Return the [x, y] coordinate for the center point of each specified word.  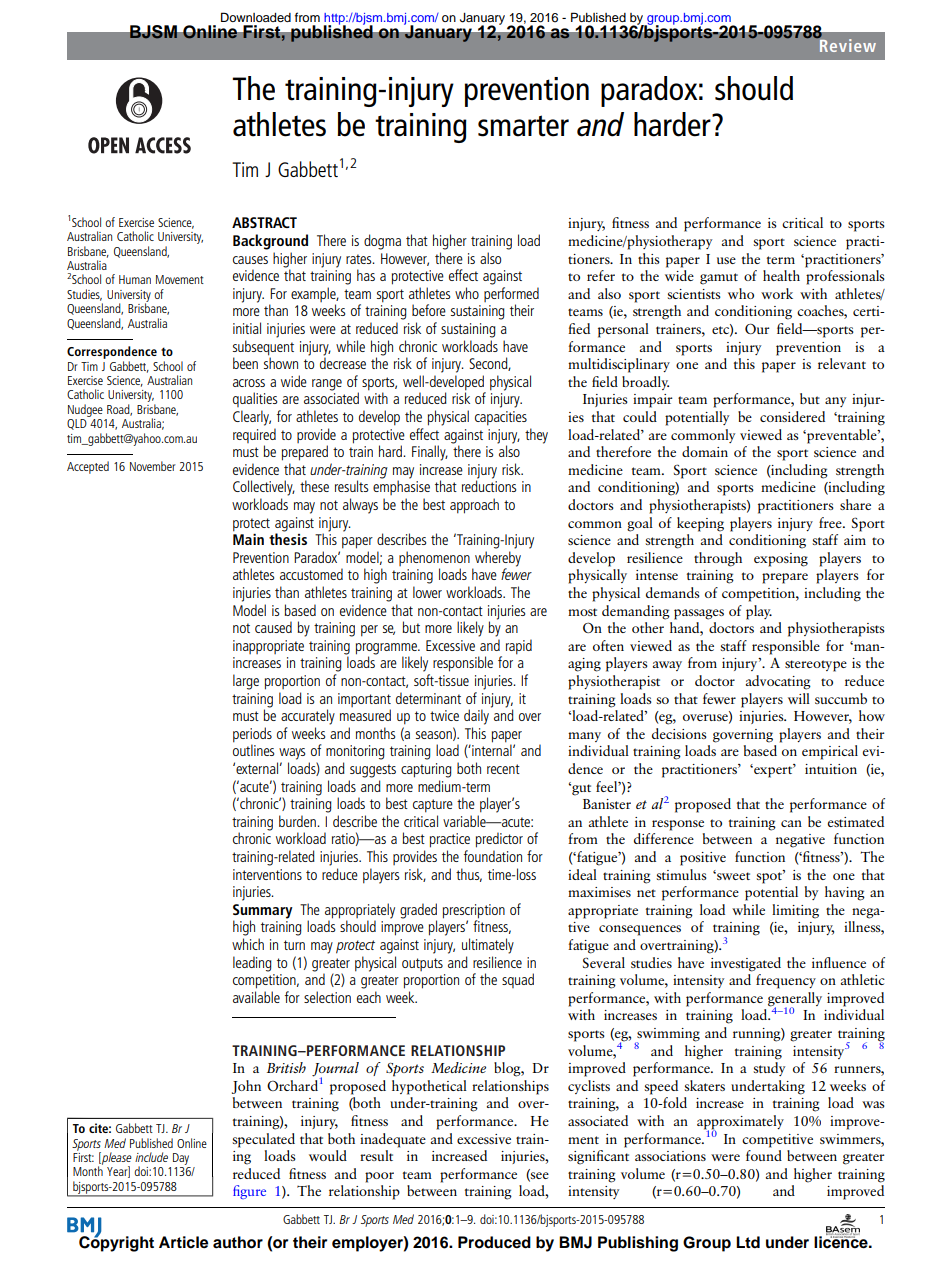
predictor [499, 840]
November [153, 466]
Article [183, 1242]
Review [846, 44]
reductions [489, 486]
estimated [856, 821]
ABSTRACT [264, 222]
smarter [523, 126]
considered [792, 416]
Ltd [748, 1242]
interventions [267, 874]
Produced [494, 1242]
